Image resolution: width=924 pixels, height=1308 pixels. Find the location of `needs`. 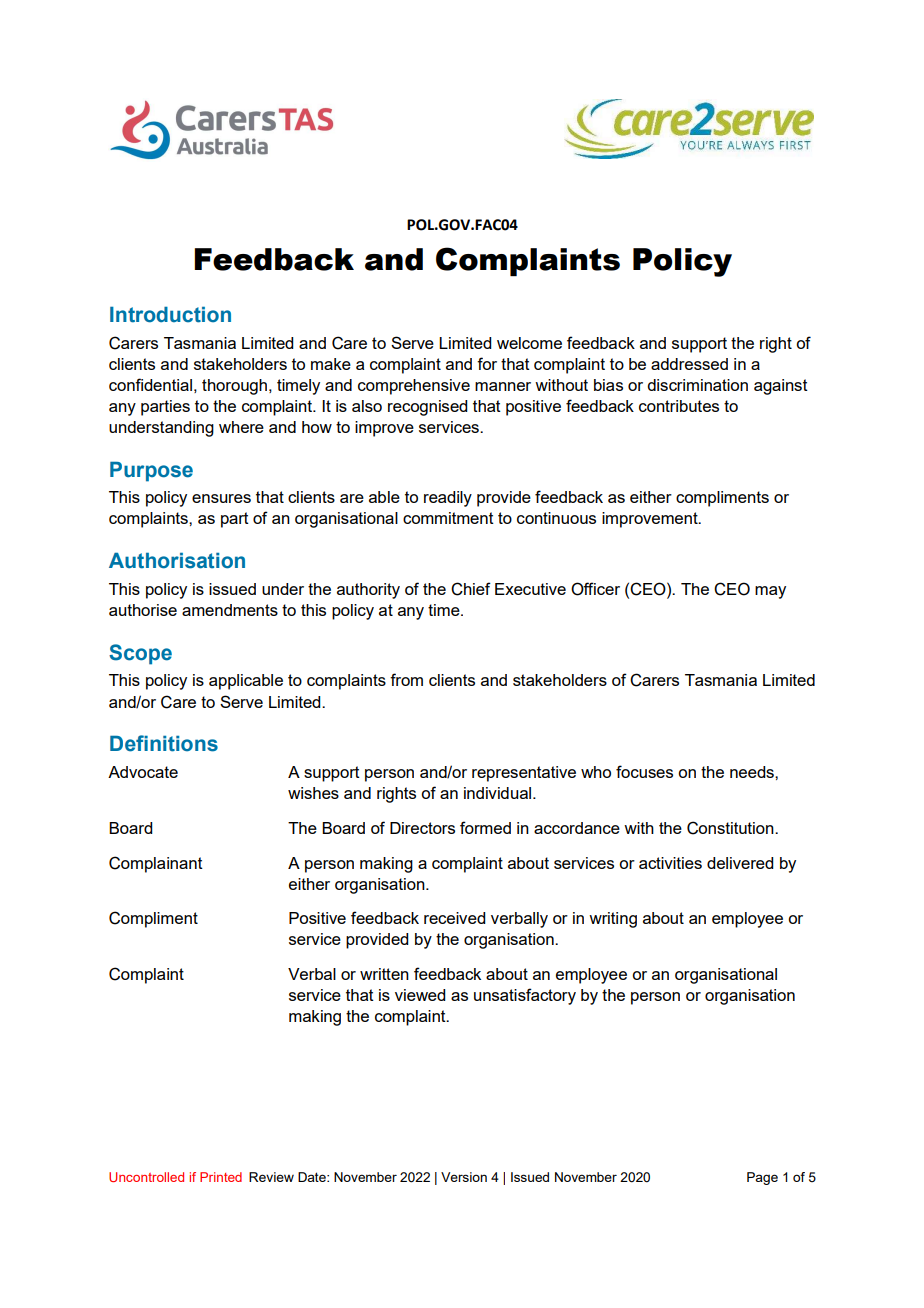

needs is located at coordinates (753, 772).
